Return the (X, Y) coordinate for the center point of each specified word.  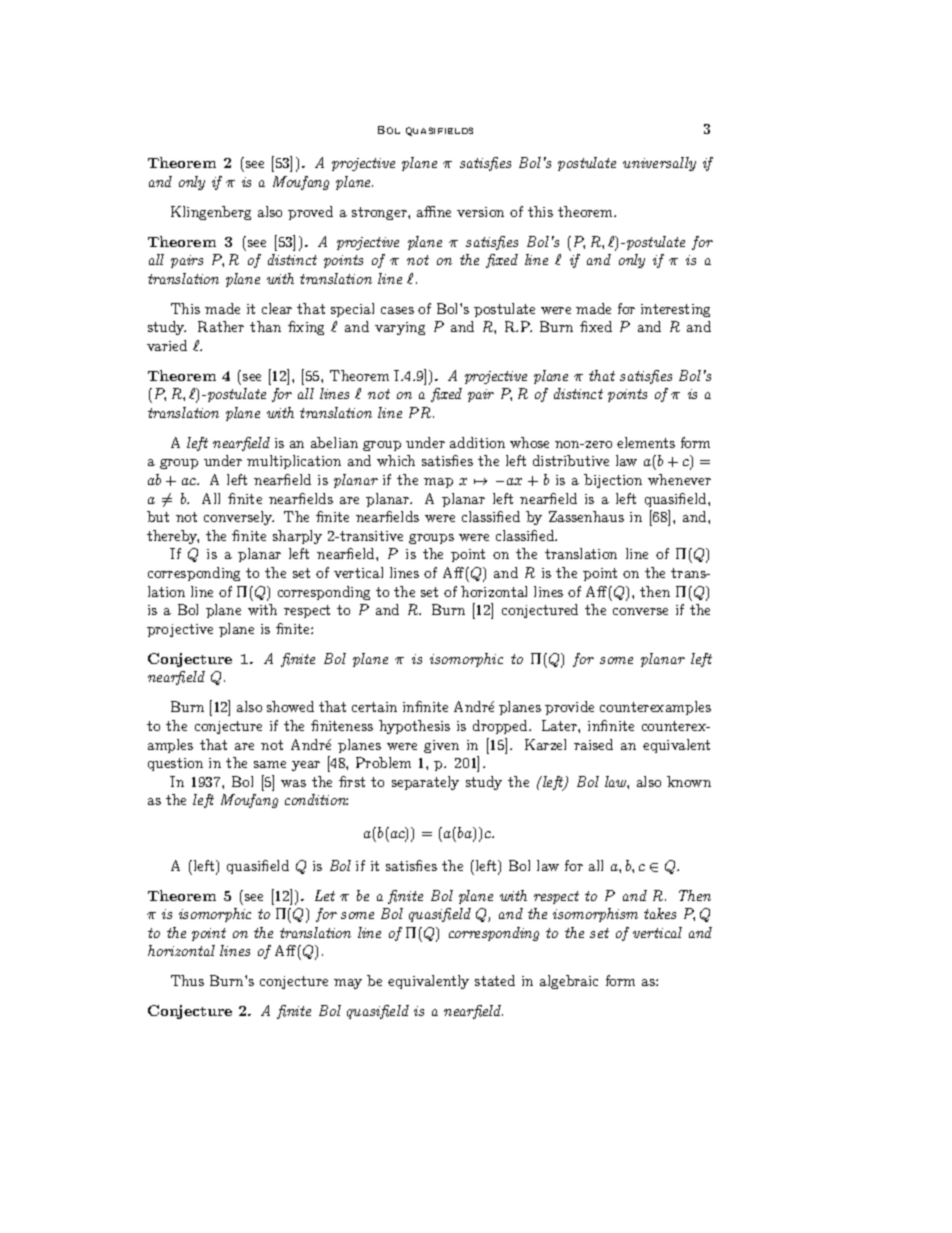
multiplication (294, 462)
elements (646, 442)
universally (659, 164)
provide (569, 708)
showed (290, 706)
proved (310, 213)
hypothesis (414, 727)
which (396, 460)
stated (495, 980)
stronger (380, 213)
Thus (187, 980)
